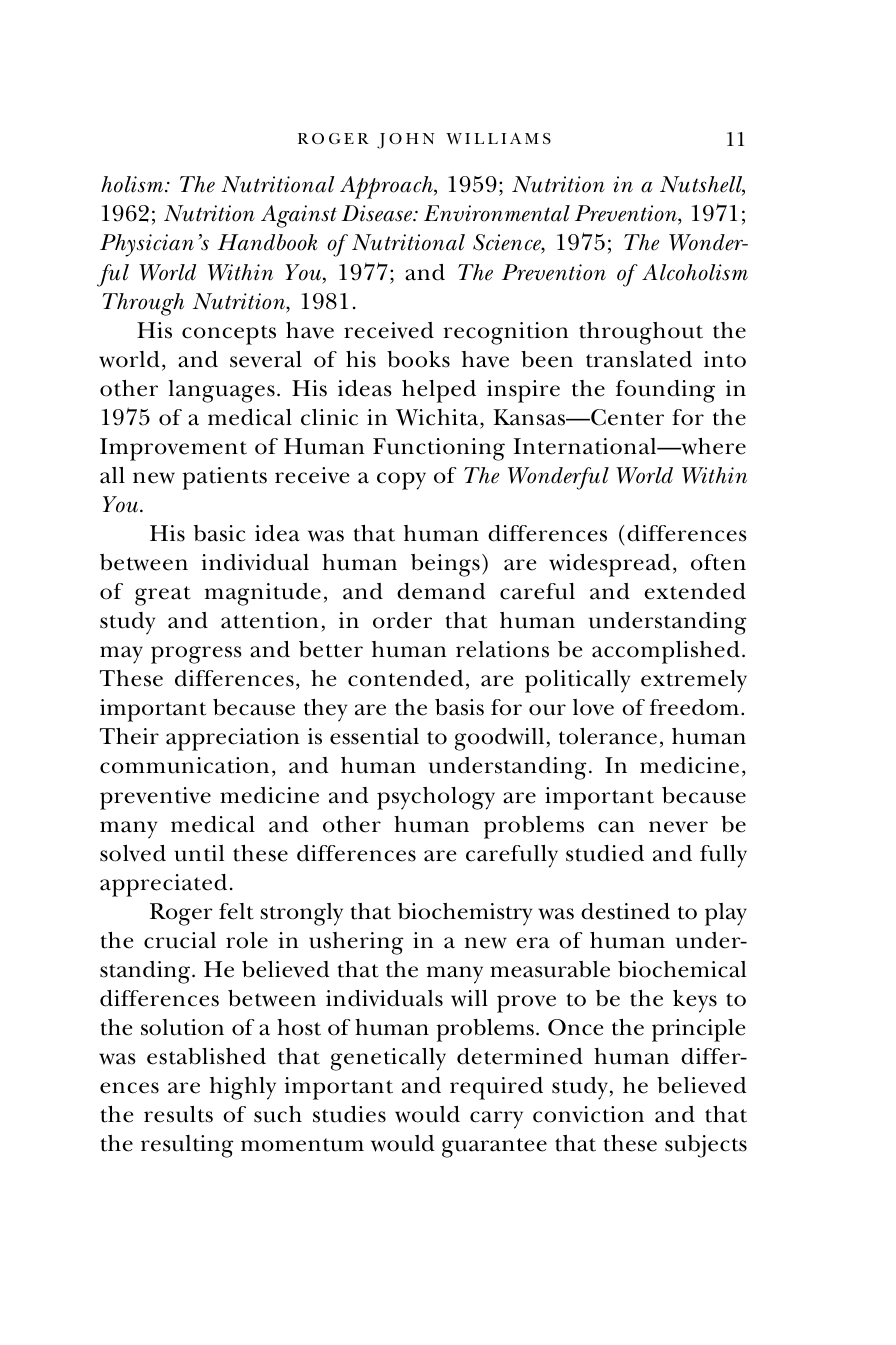 This screenshot has height=1345, width=896. I want to click on subjects, so click(706, 1146).
